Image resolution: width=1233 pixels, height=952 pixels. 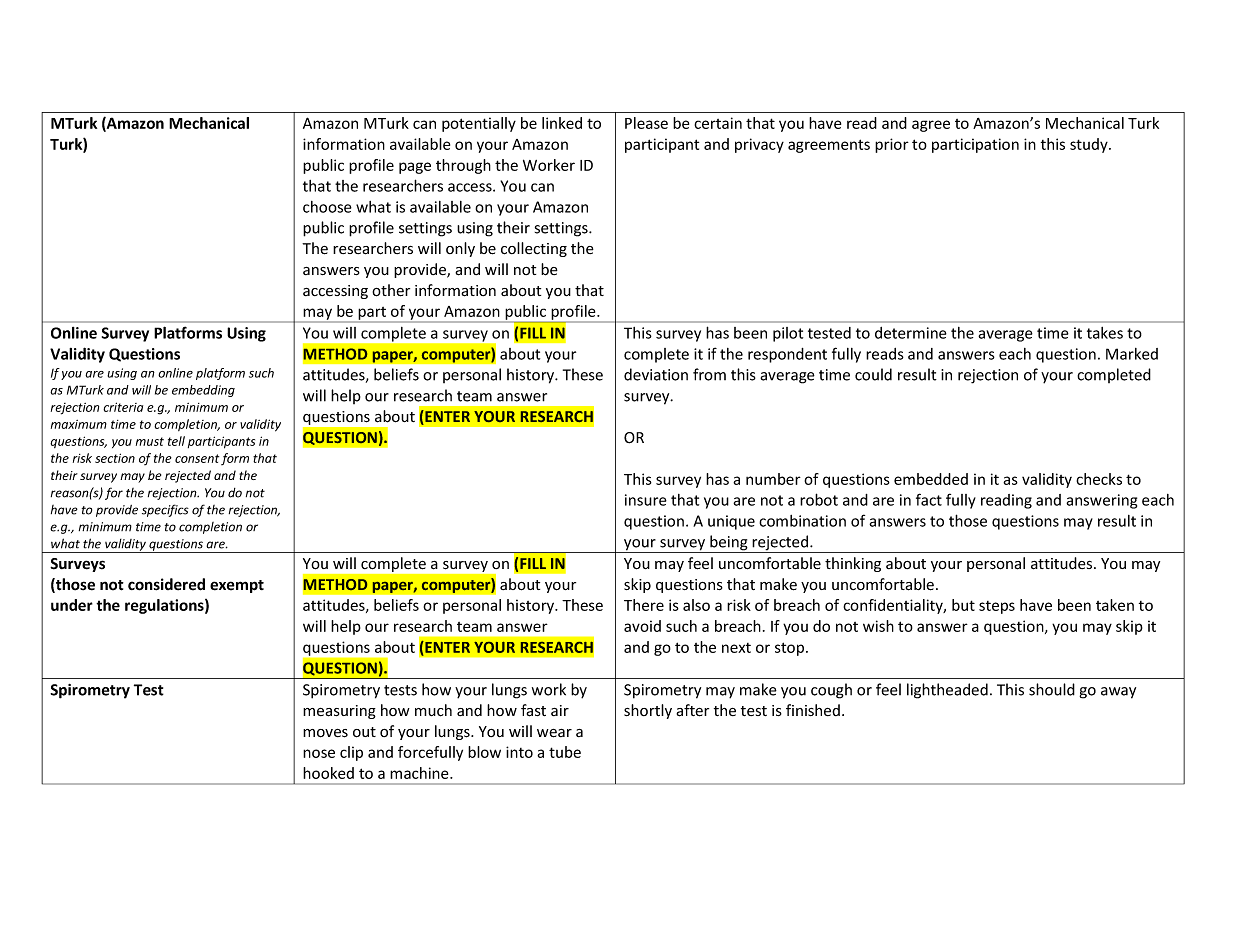 I want to click on being, so click(x=729, y=544).
